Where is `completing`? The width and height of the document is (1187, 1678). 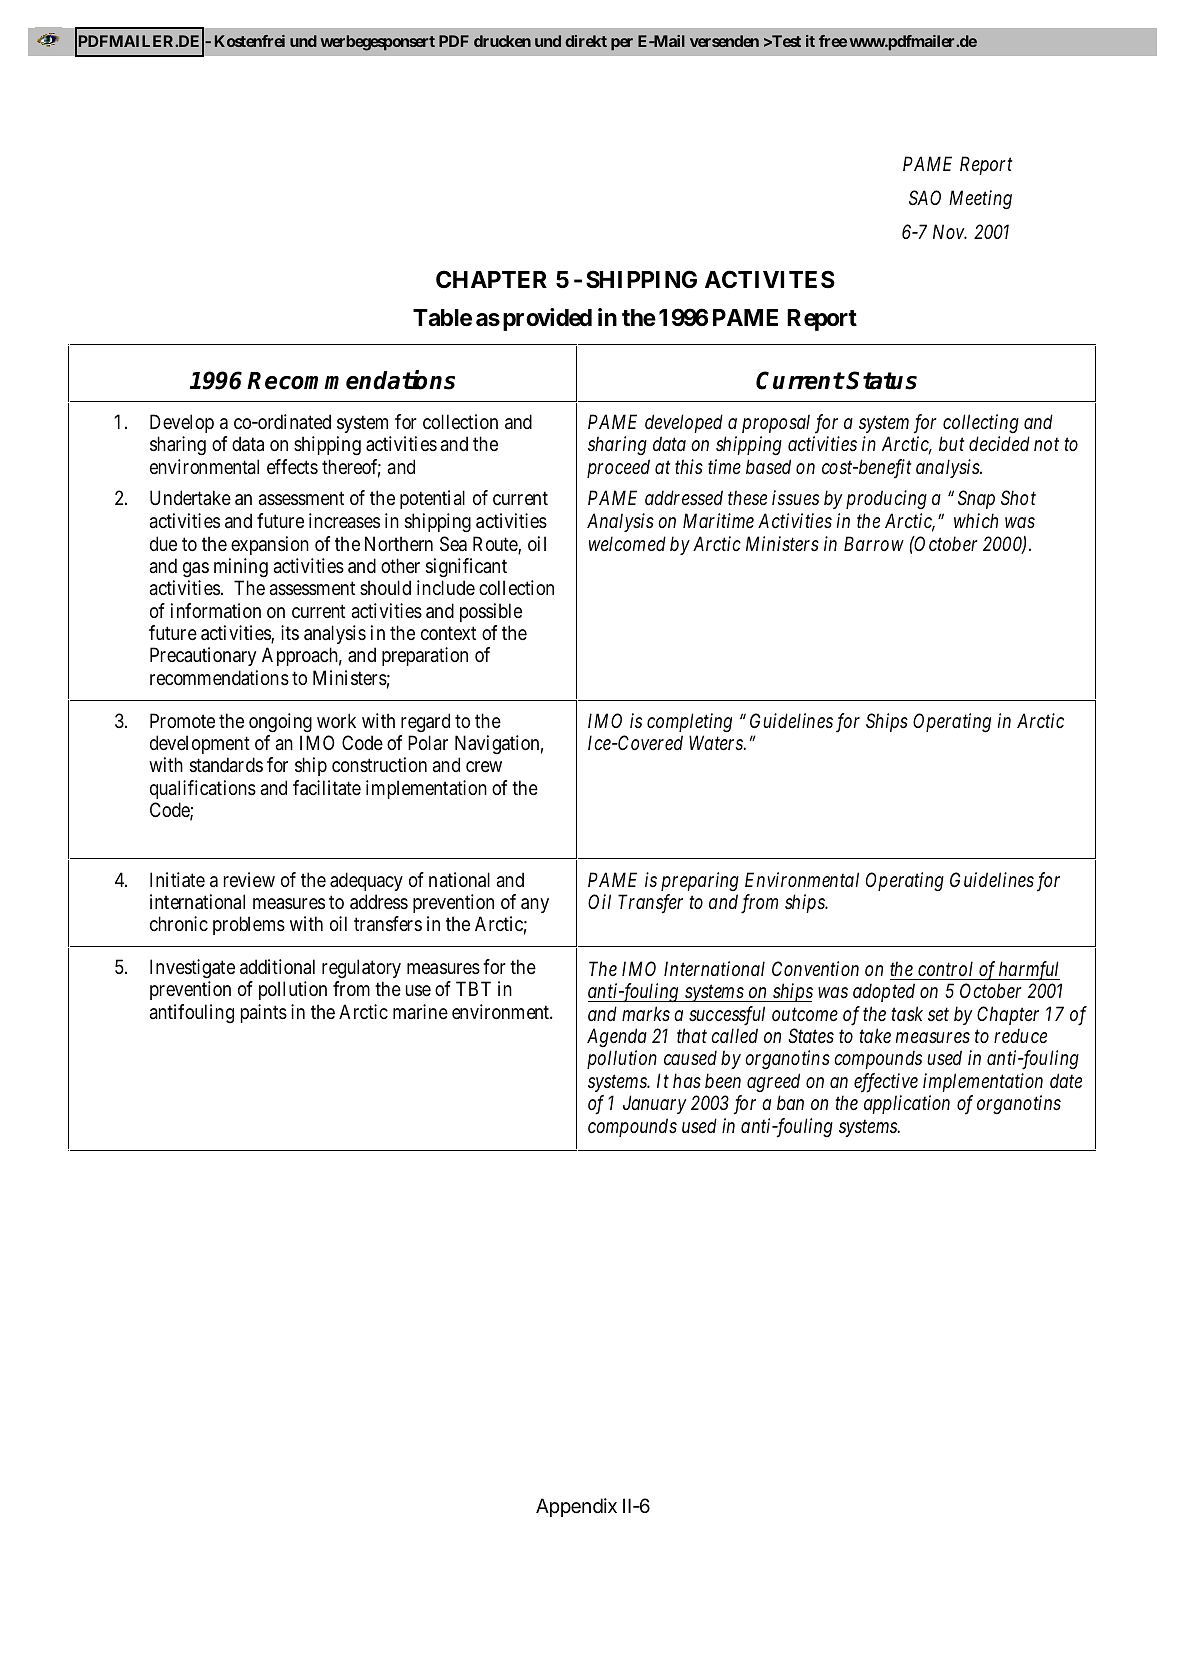
completing is located at coordinates (689, 723).
